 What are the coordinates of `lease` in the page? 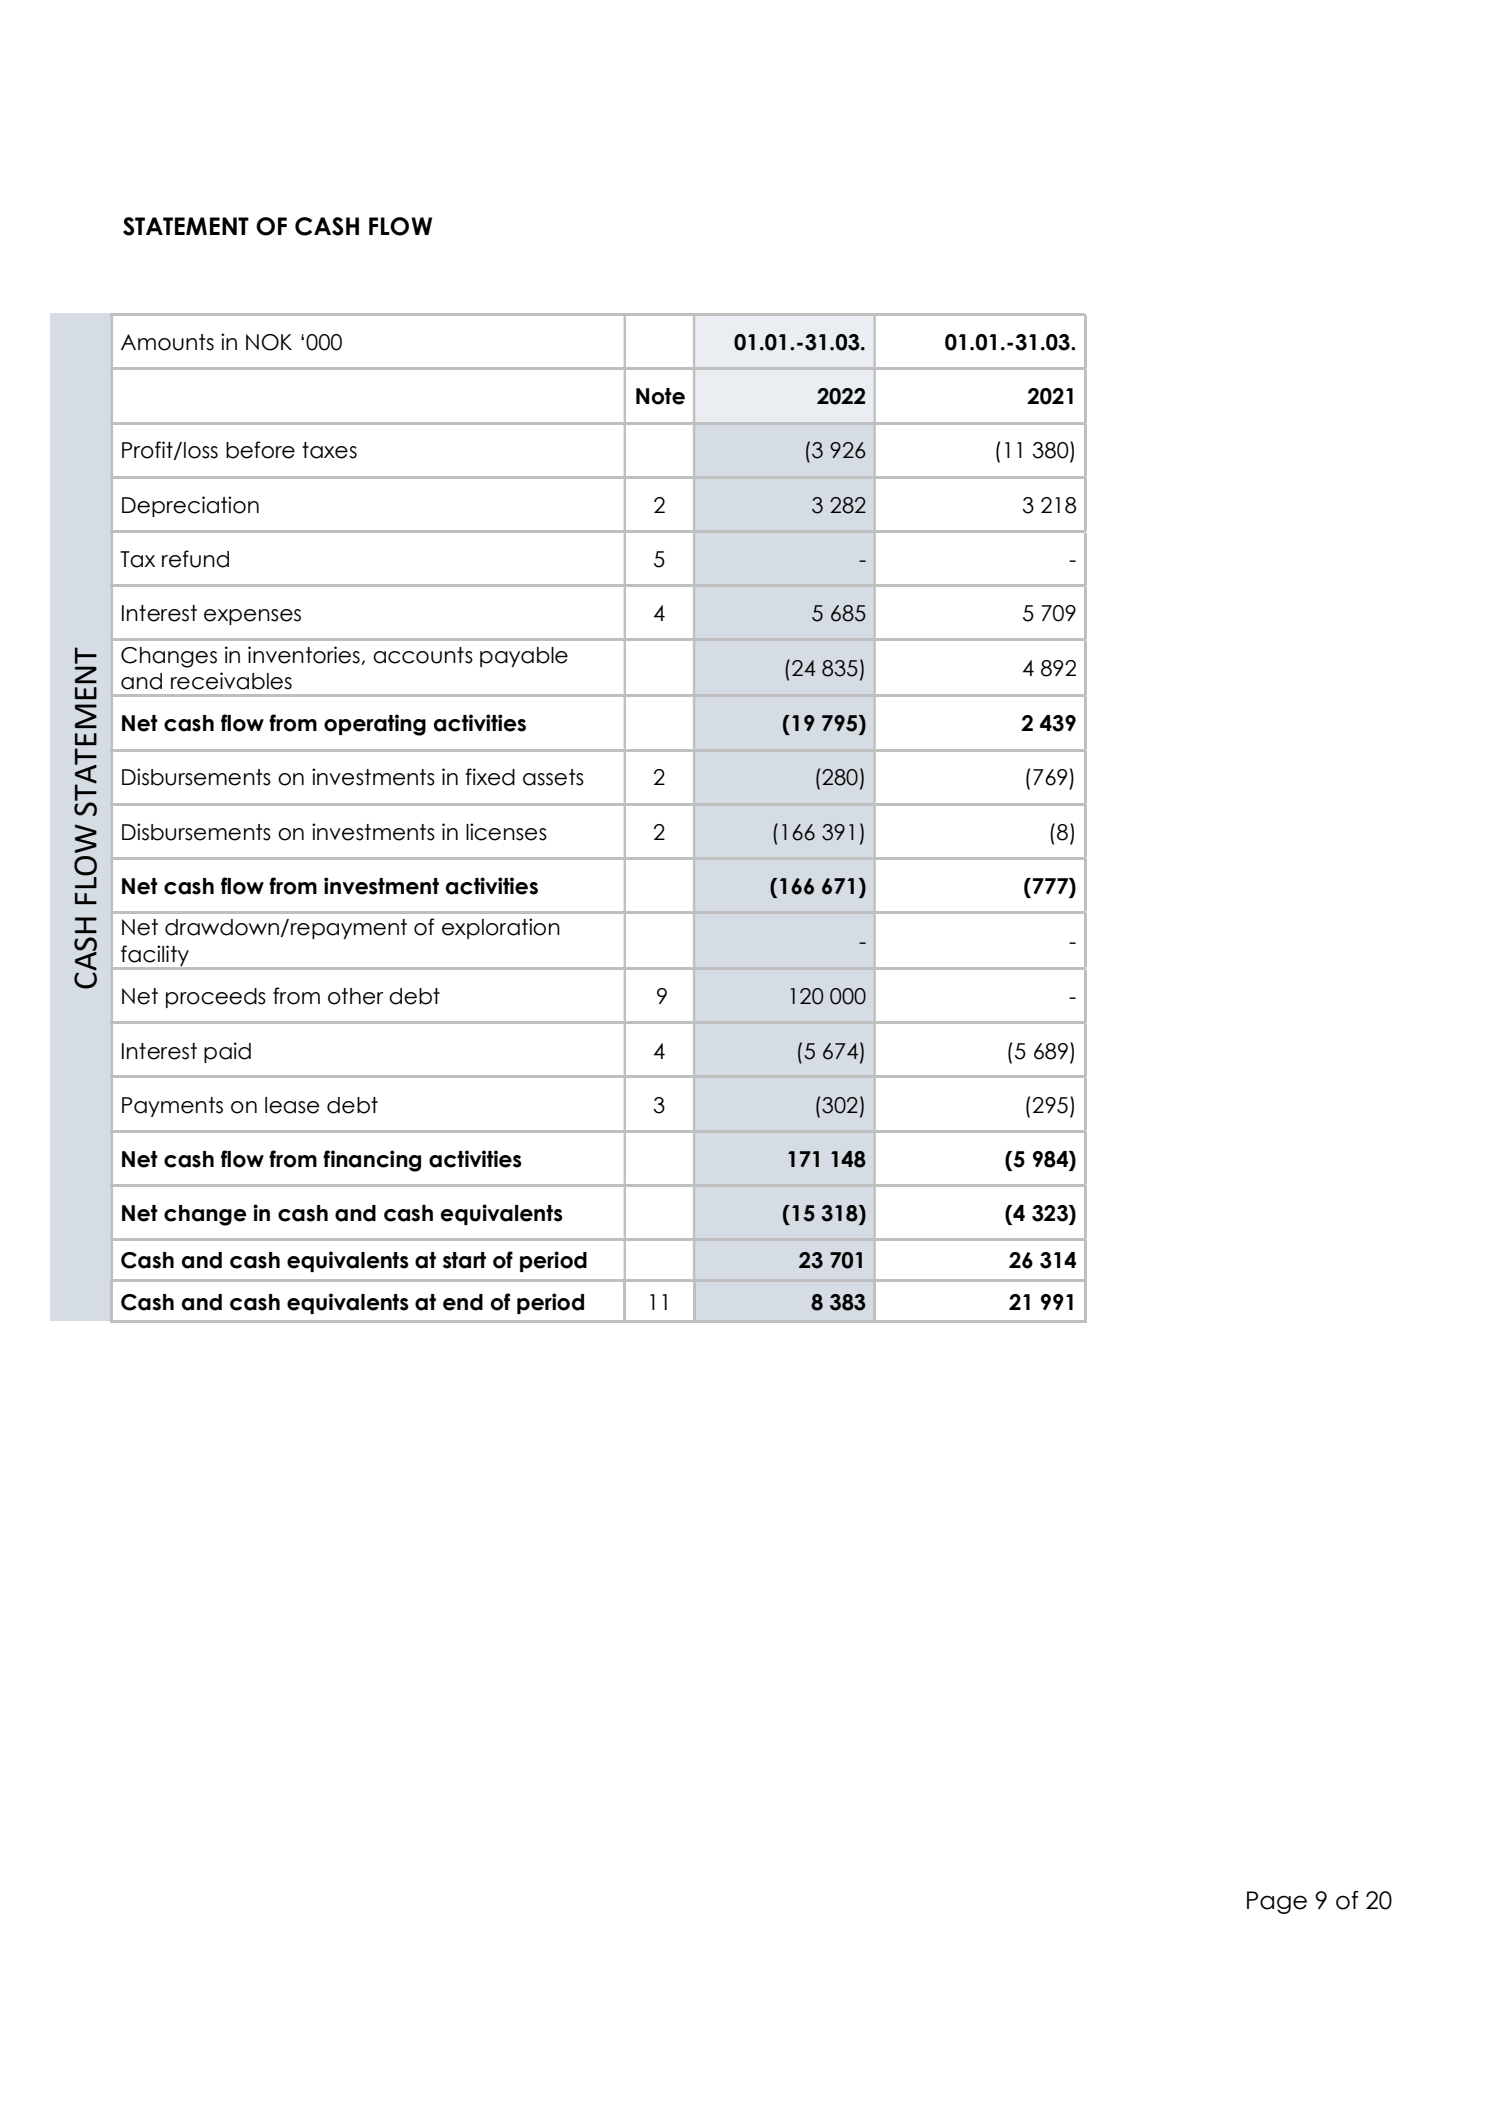 It's located at (292, 1105).
